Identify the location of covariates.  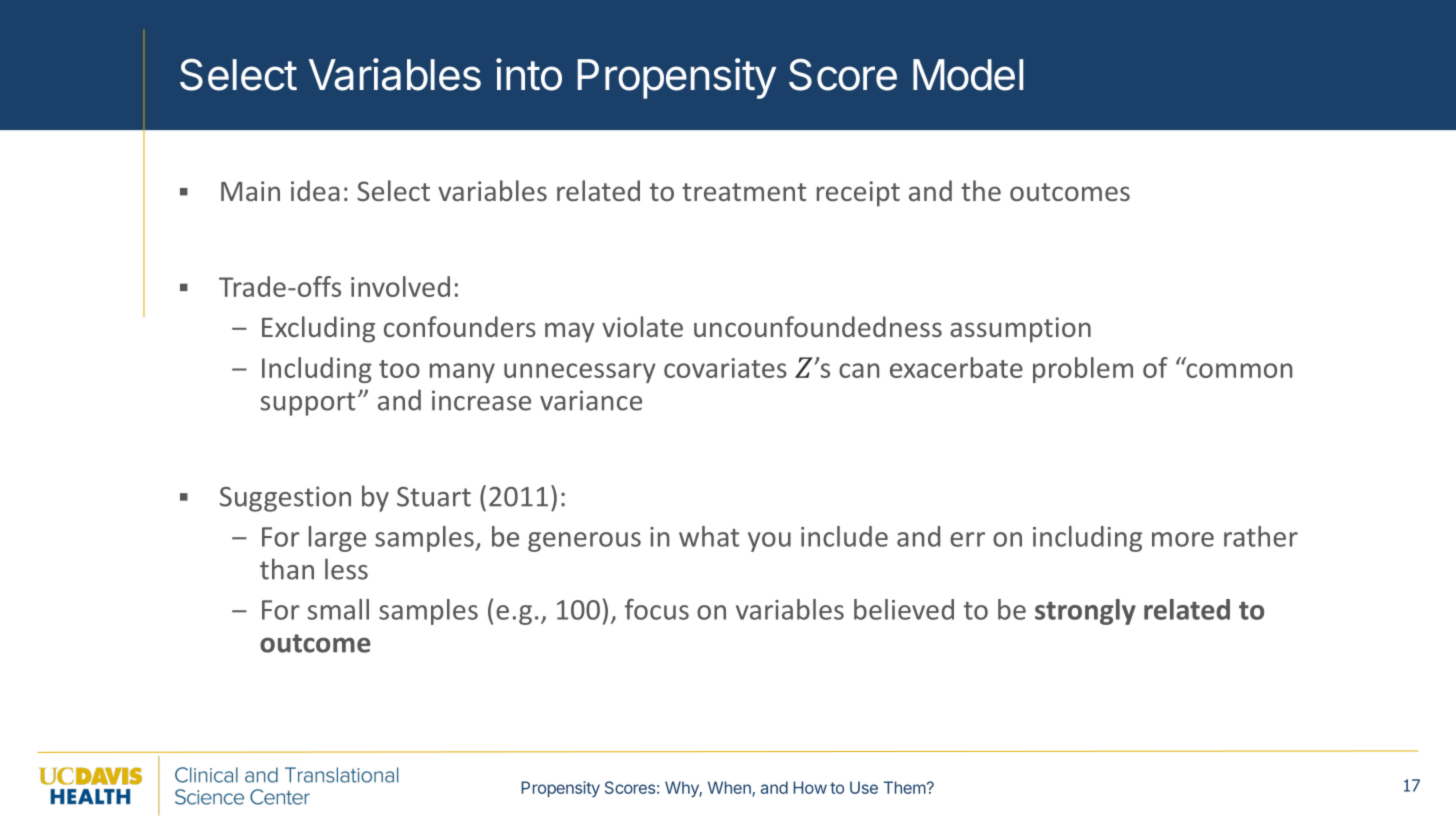
(725, 368).
